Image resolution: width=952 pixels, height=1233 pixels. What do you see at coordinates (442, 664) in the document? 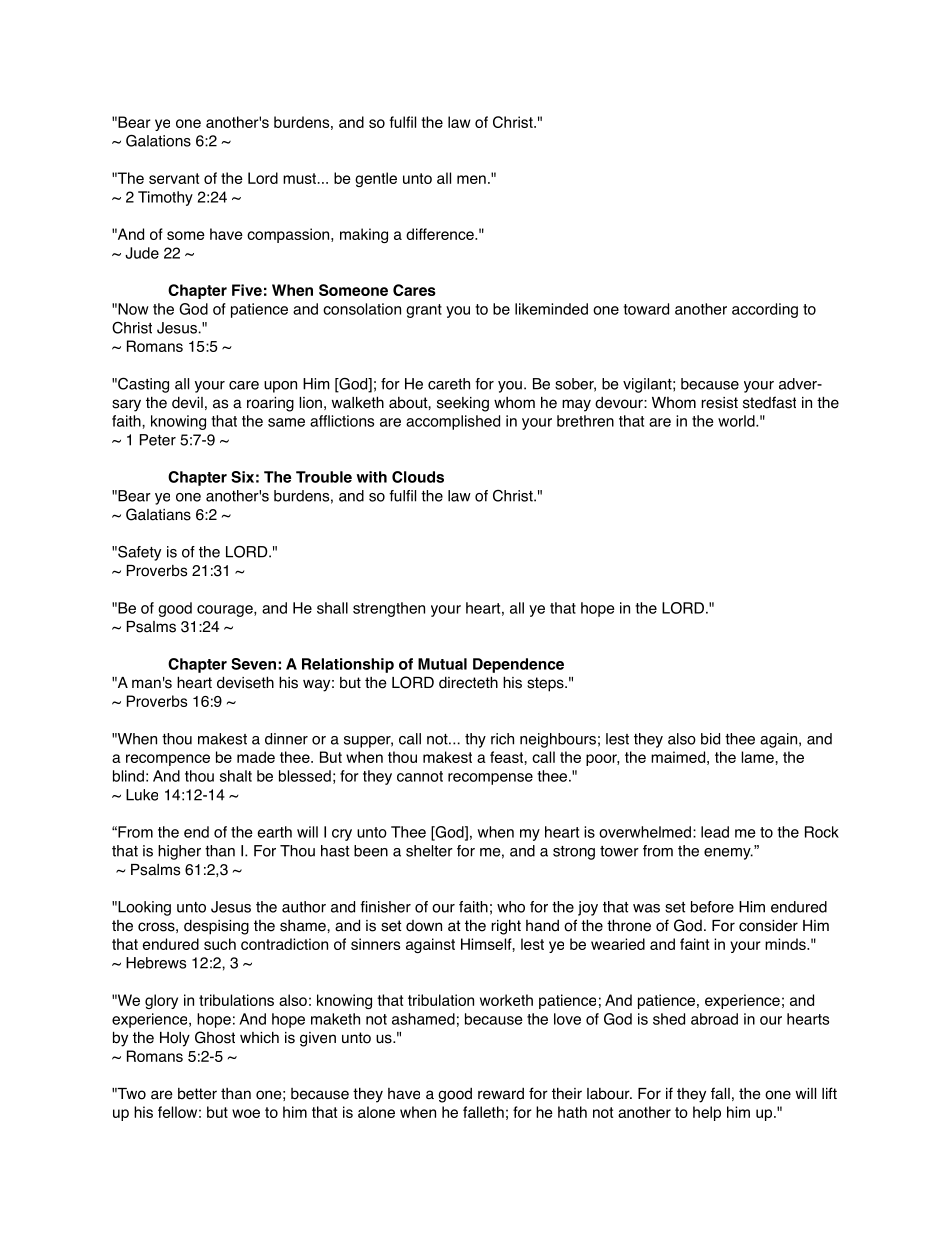
I see `Mutual` at bounding box center [442, 664].
